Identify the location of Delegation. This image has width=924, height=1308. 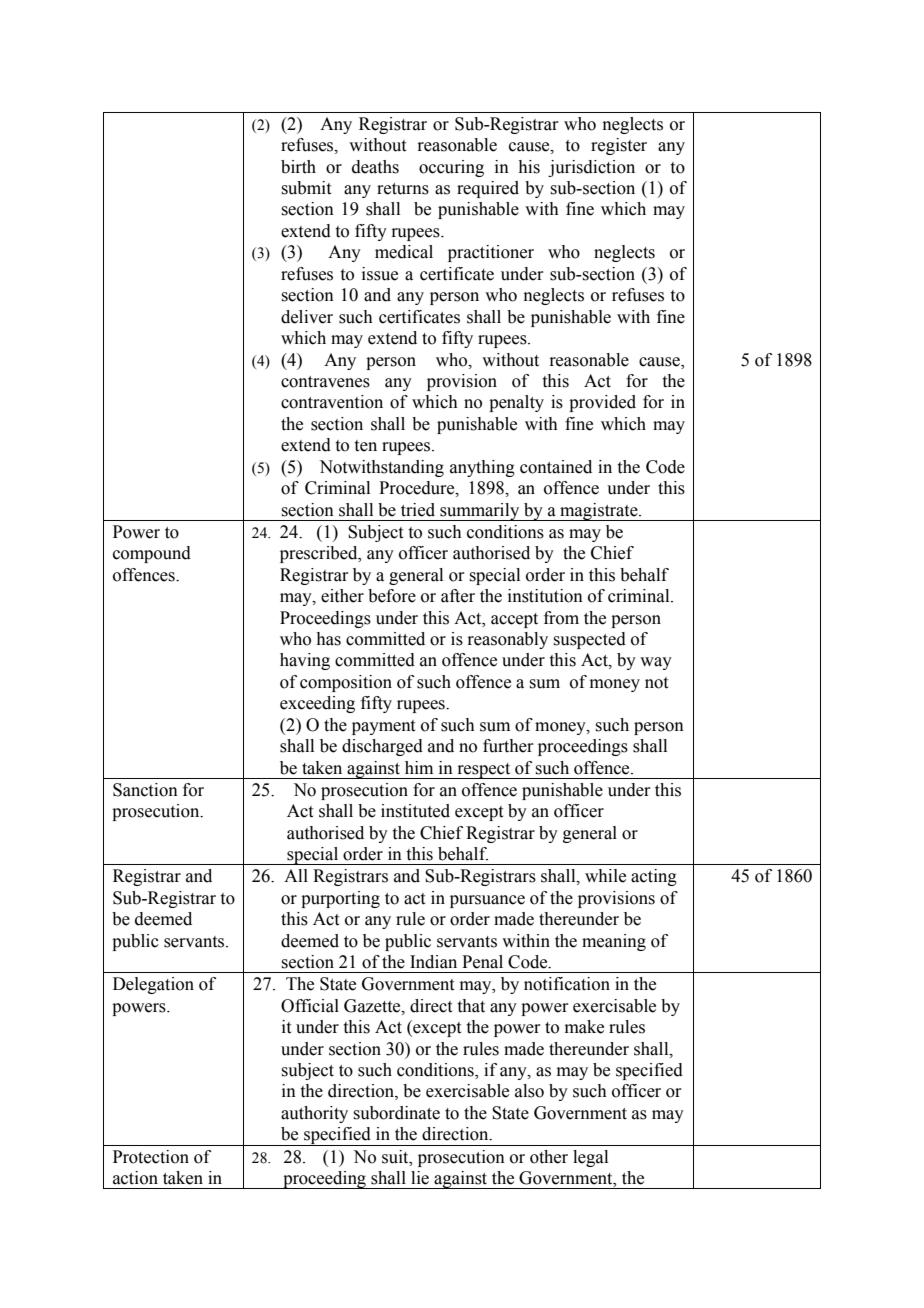
(153, 985).
